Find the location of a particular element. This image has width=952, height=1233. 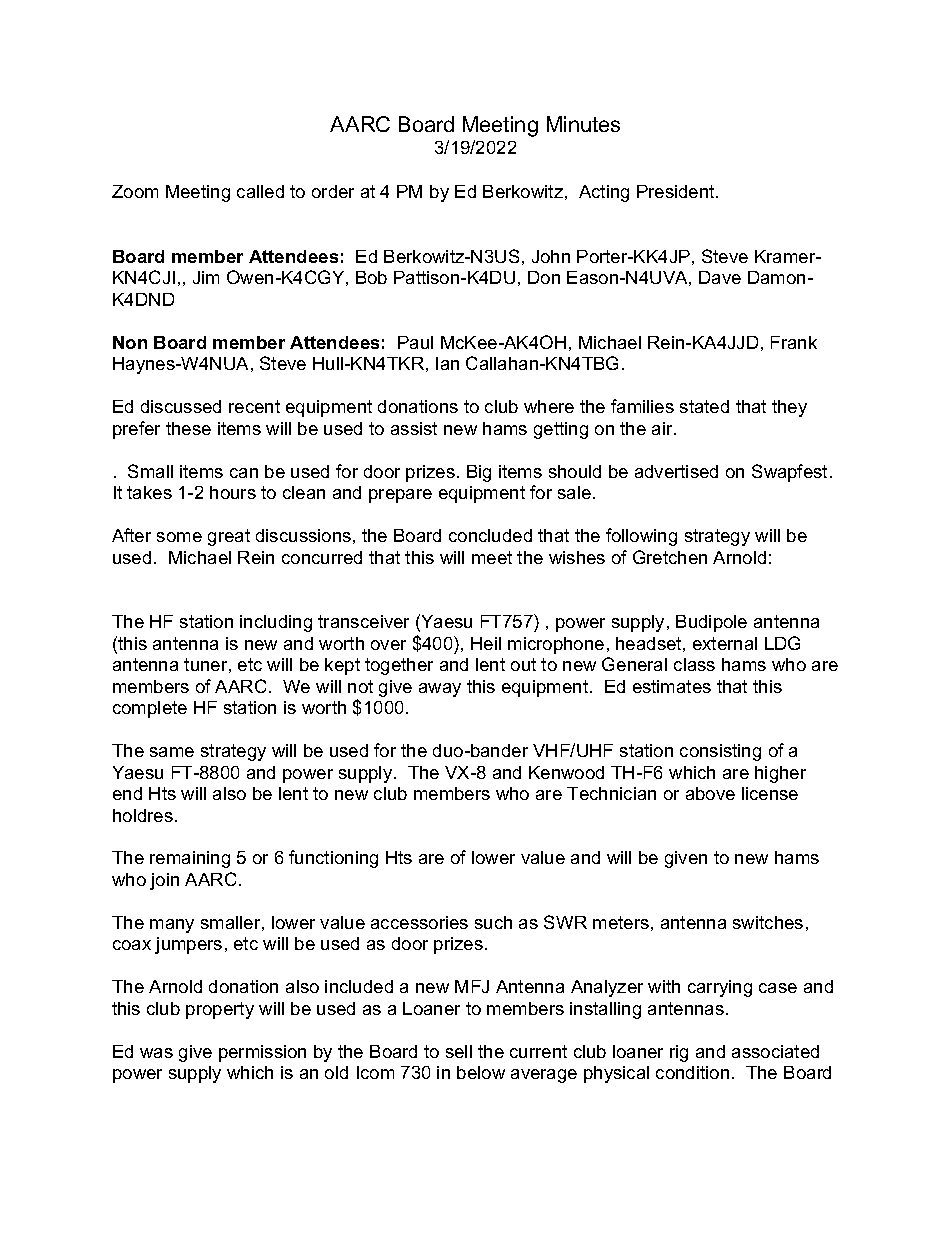

Kenwood is located at coordinates (566, 772).
